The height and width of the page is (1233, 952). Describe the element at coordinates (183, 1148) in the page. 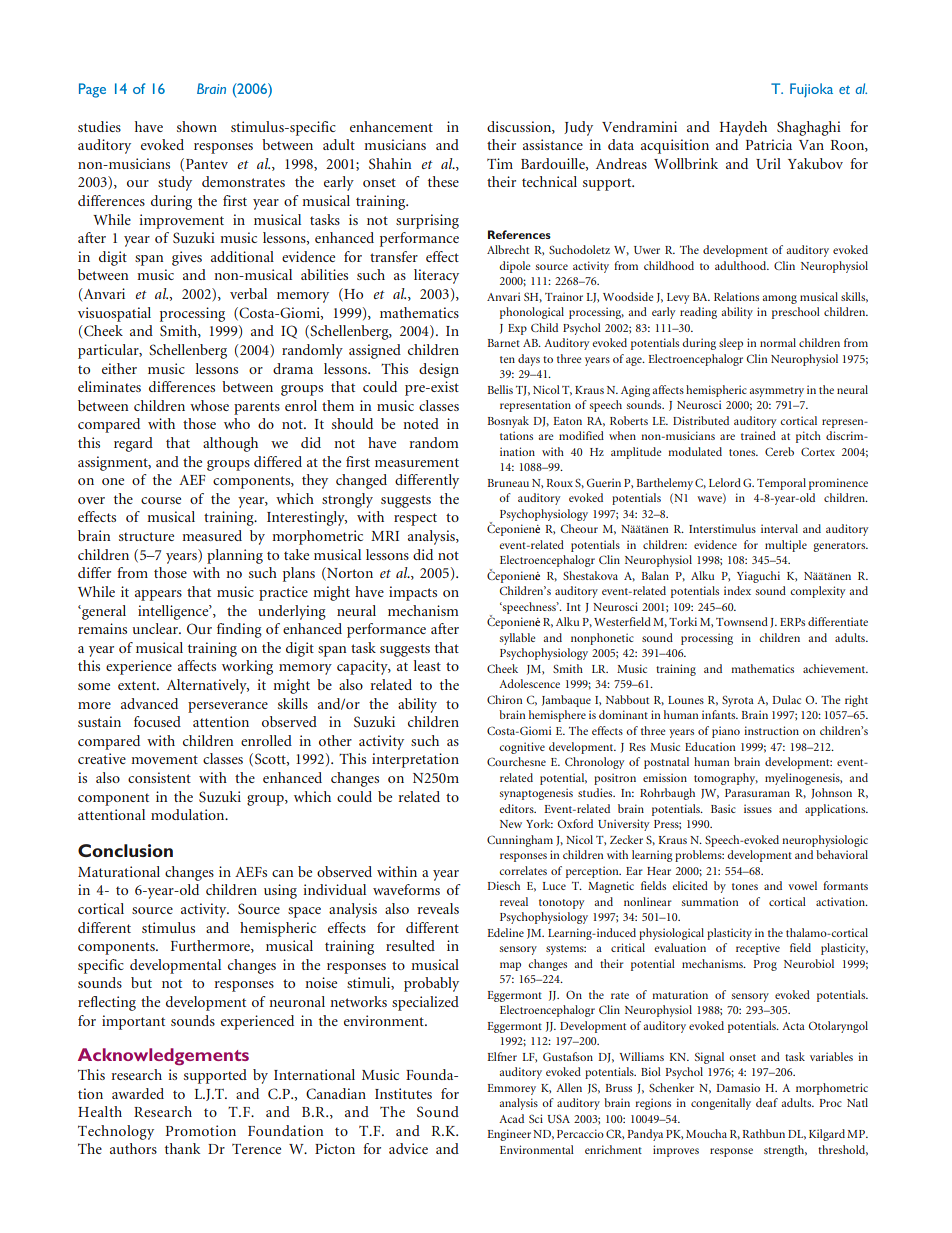

I see `thank` at that location.
